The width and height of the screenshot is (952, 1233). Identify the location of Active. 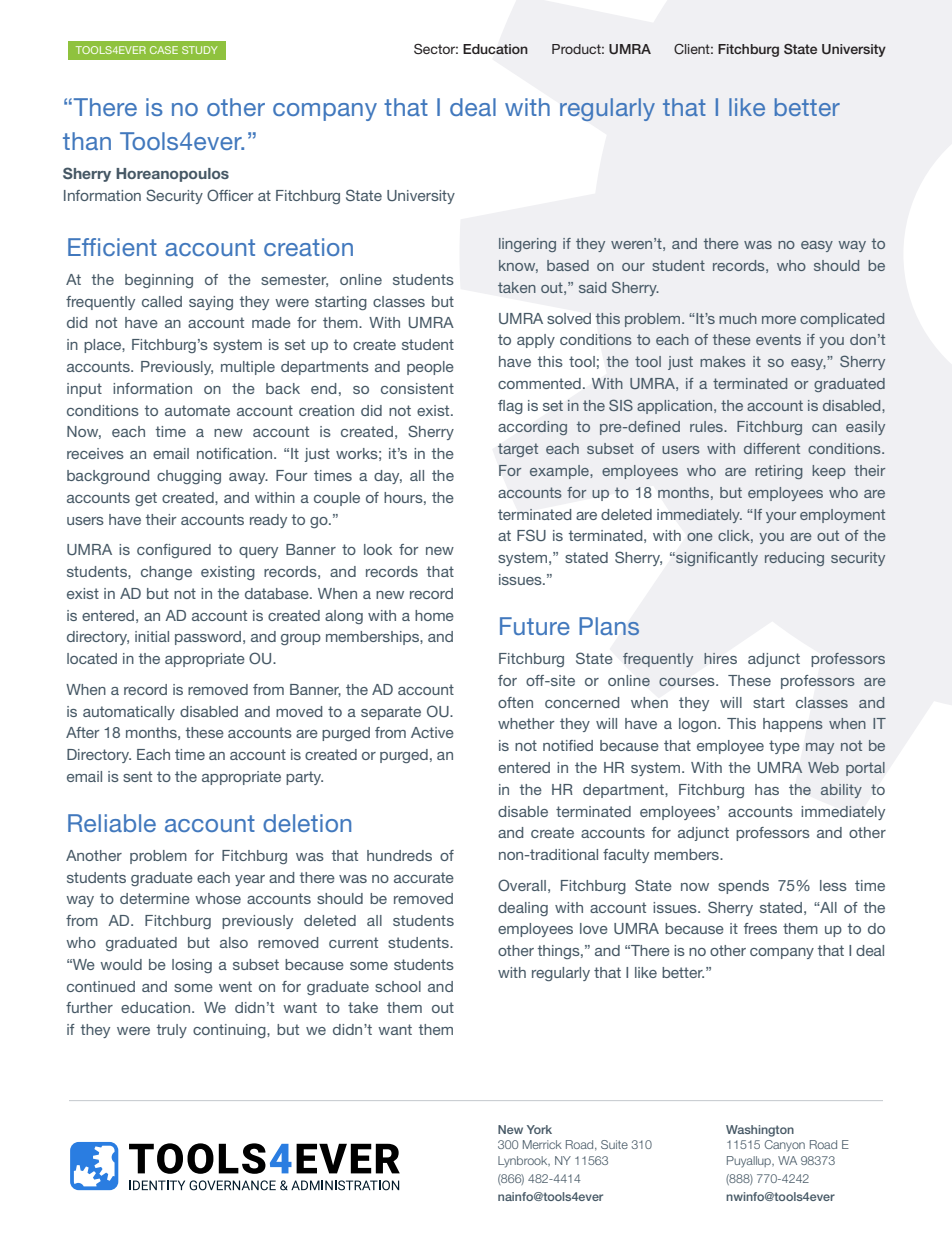
(432, 732).
